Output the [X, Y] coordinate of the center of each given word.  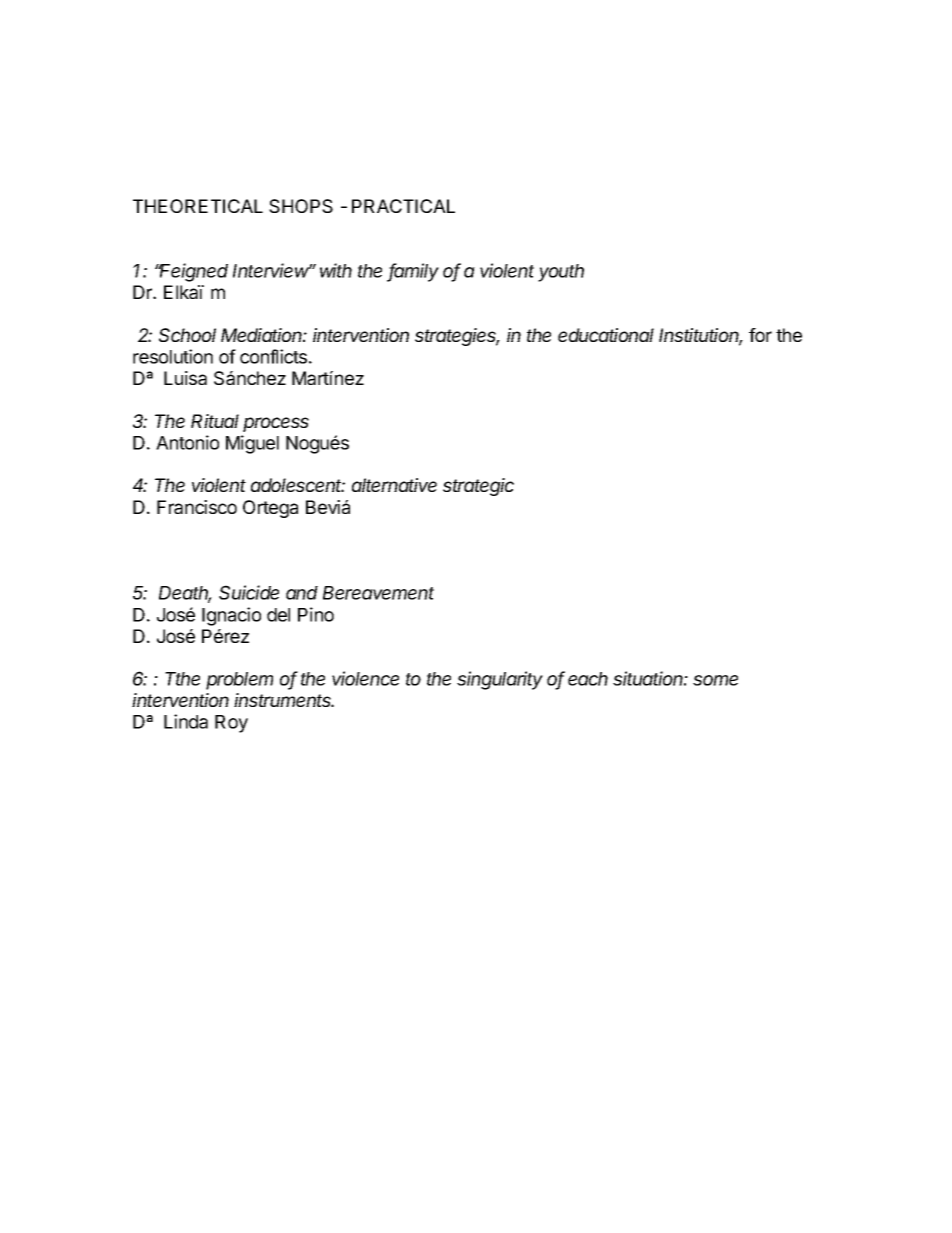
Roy [231, 724]
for [760, 335]
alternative [394, 485]
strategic [478, 487]
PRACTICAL [403, 206]
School [187, 335]
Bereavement [378, 593]
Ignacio [231, 616]
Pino [316, 614]
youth [561, 273]
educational [606, 335]
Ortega [270, 509]
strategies [457, 337]
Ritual [215, 421]
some [715, 680]
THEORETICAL [198, 206]
